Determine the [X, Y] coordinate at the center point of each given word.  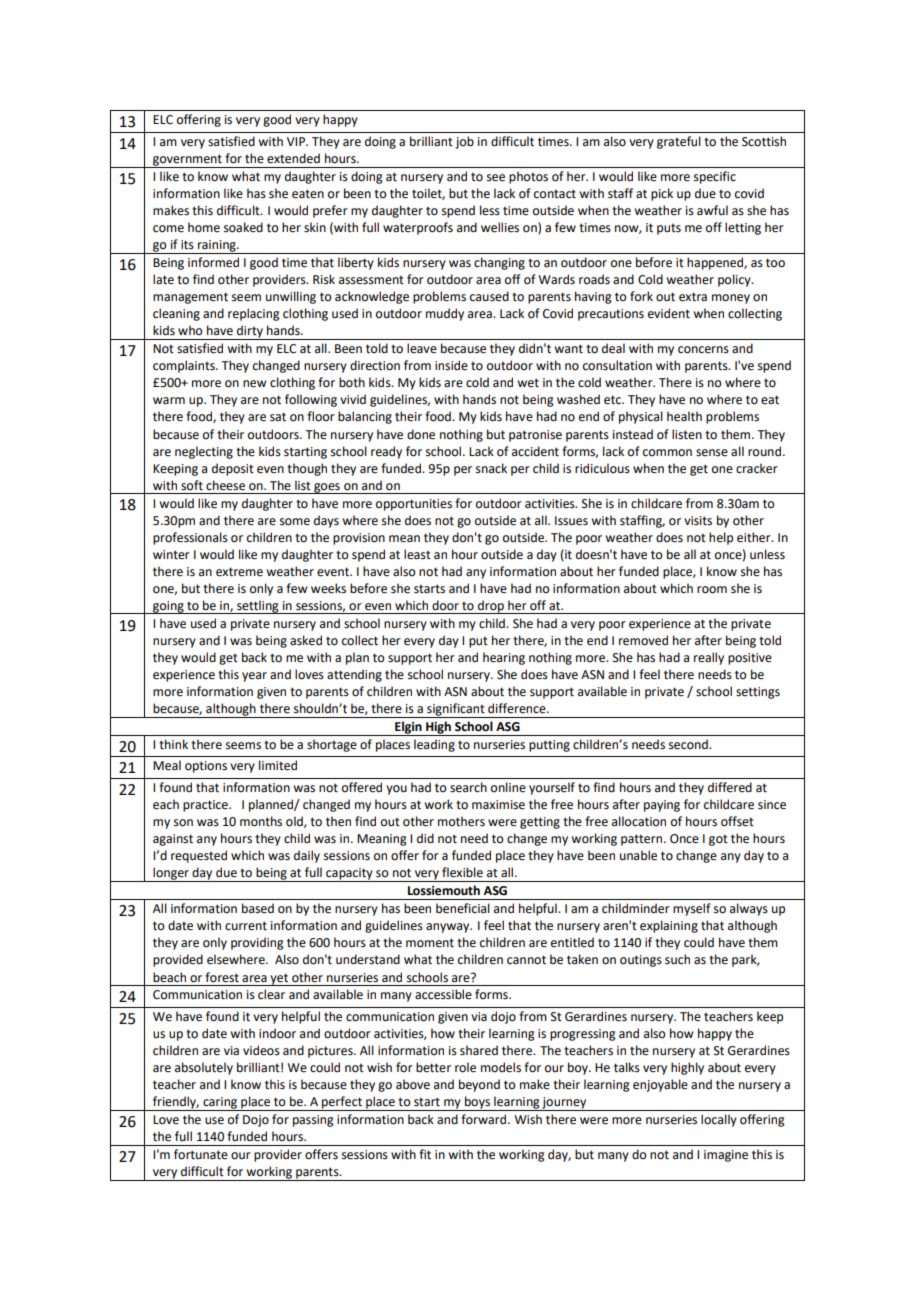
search [468, 787]
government [187, 161]
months [261, 821]
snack [491, 468]
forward [483, 1119]
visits [698, 521]
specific [715, 177]
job [465, 142]
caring [220, 1104]
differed [730, 787]
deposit [233, 469]
